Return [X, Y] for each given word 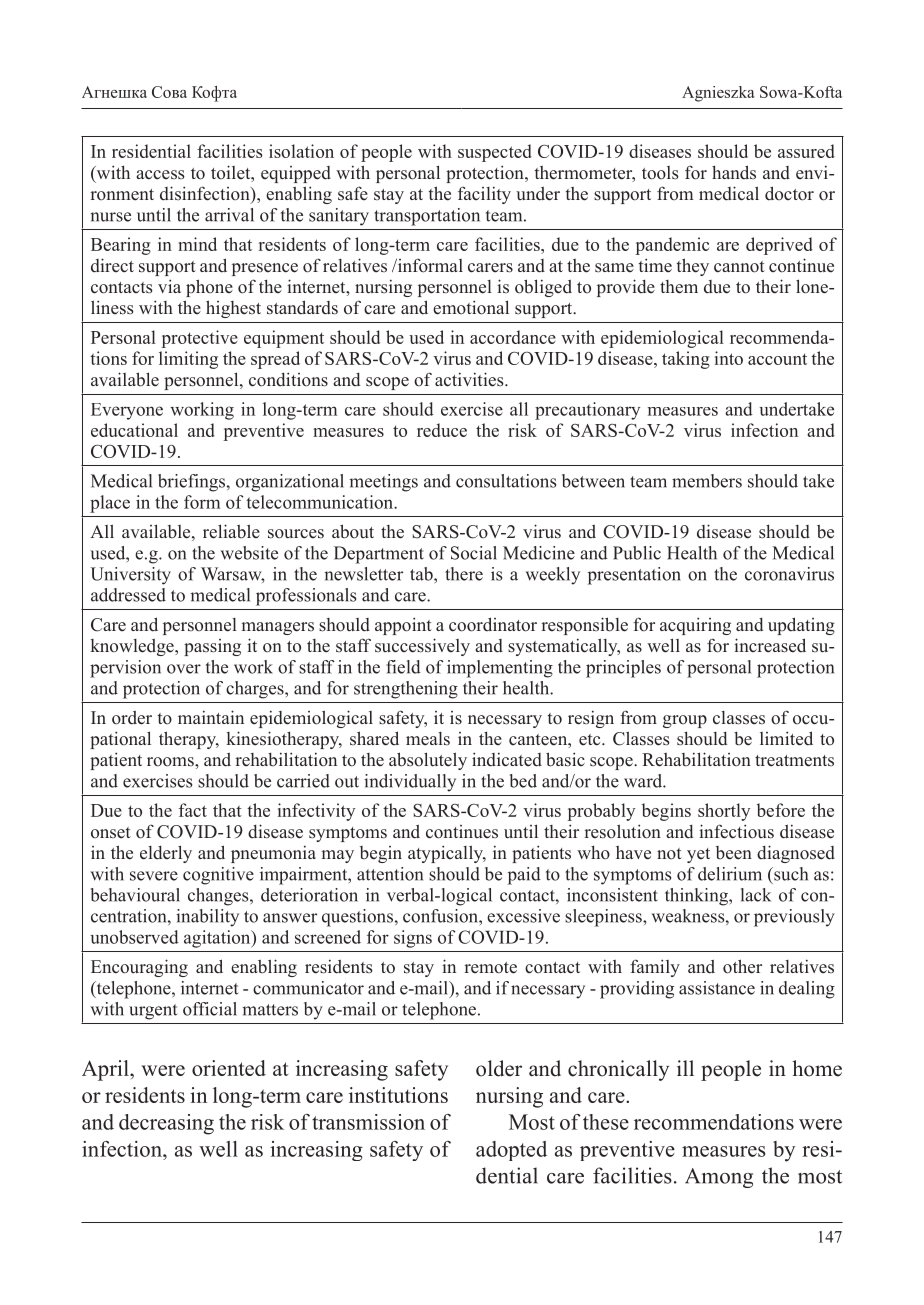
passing [212, 647]
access [160, 175]
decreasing [166, 1124]
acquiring [695, 626]
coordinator [493, 624]
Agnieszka [718, 94]
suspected [495, 153]
